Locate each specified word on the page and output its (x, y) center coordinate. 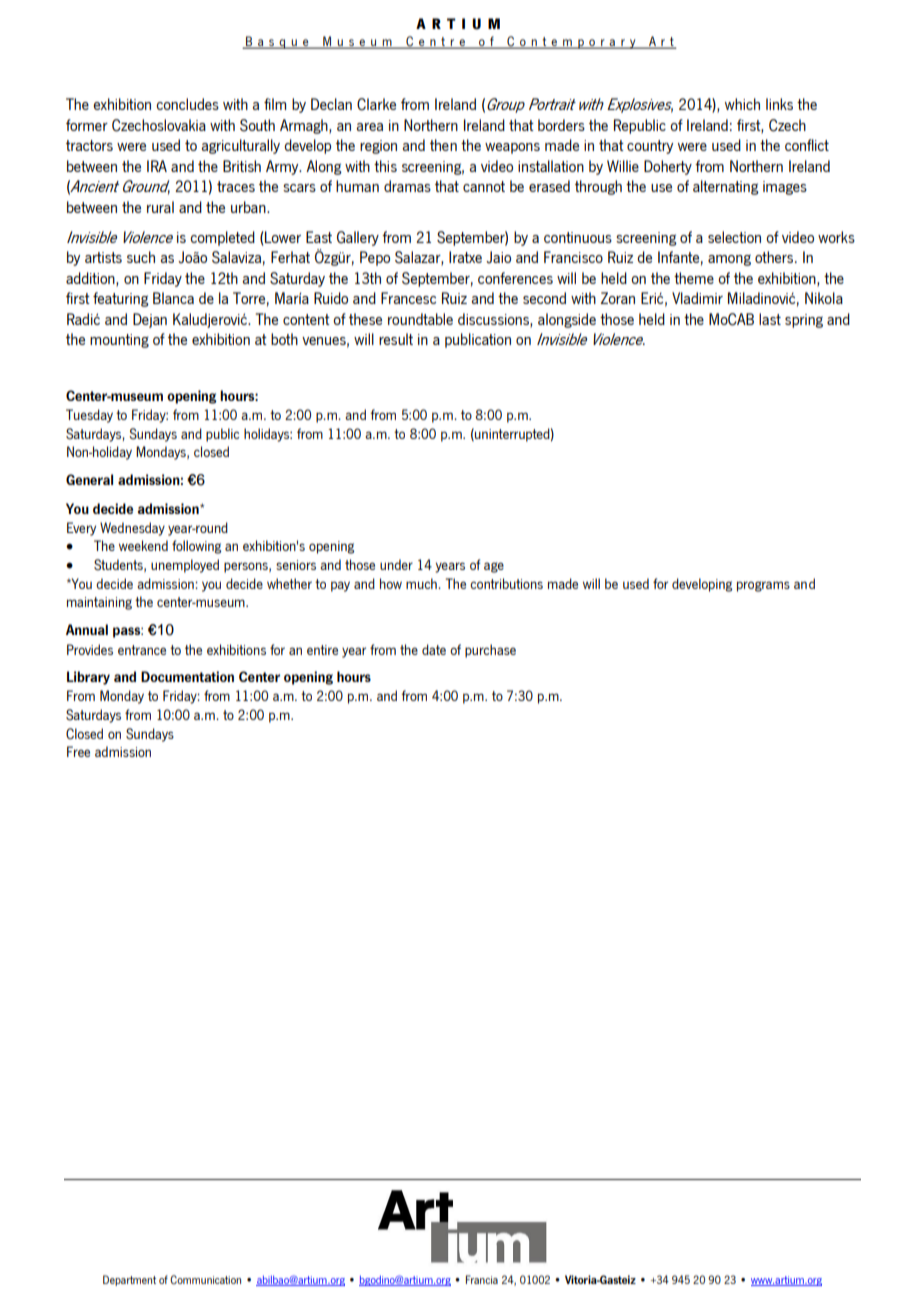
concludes (187, 104)
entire (322, 650)
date (434, 649)
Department (129, 1280)
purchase (490, 651)
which (742, 104)
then (443, 145)
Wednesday (132, 529)
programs (763, 586)
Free (78, 751)
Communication (205, 1279)
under (396, 564)
